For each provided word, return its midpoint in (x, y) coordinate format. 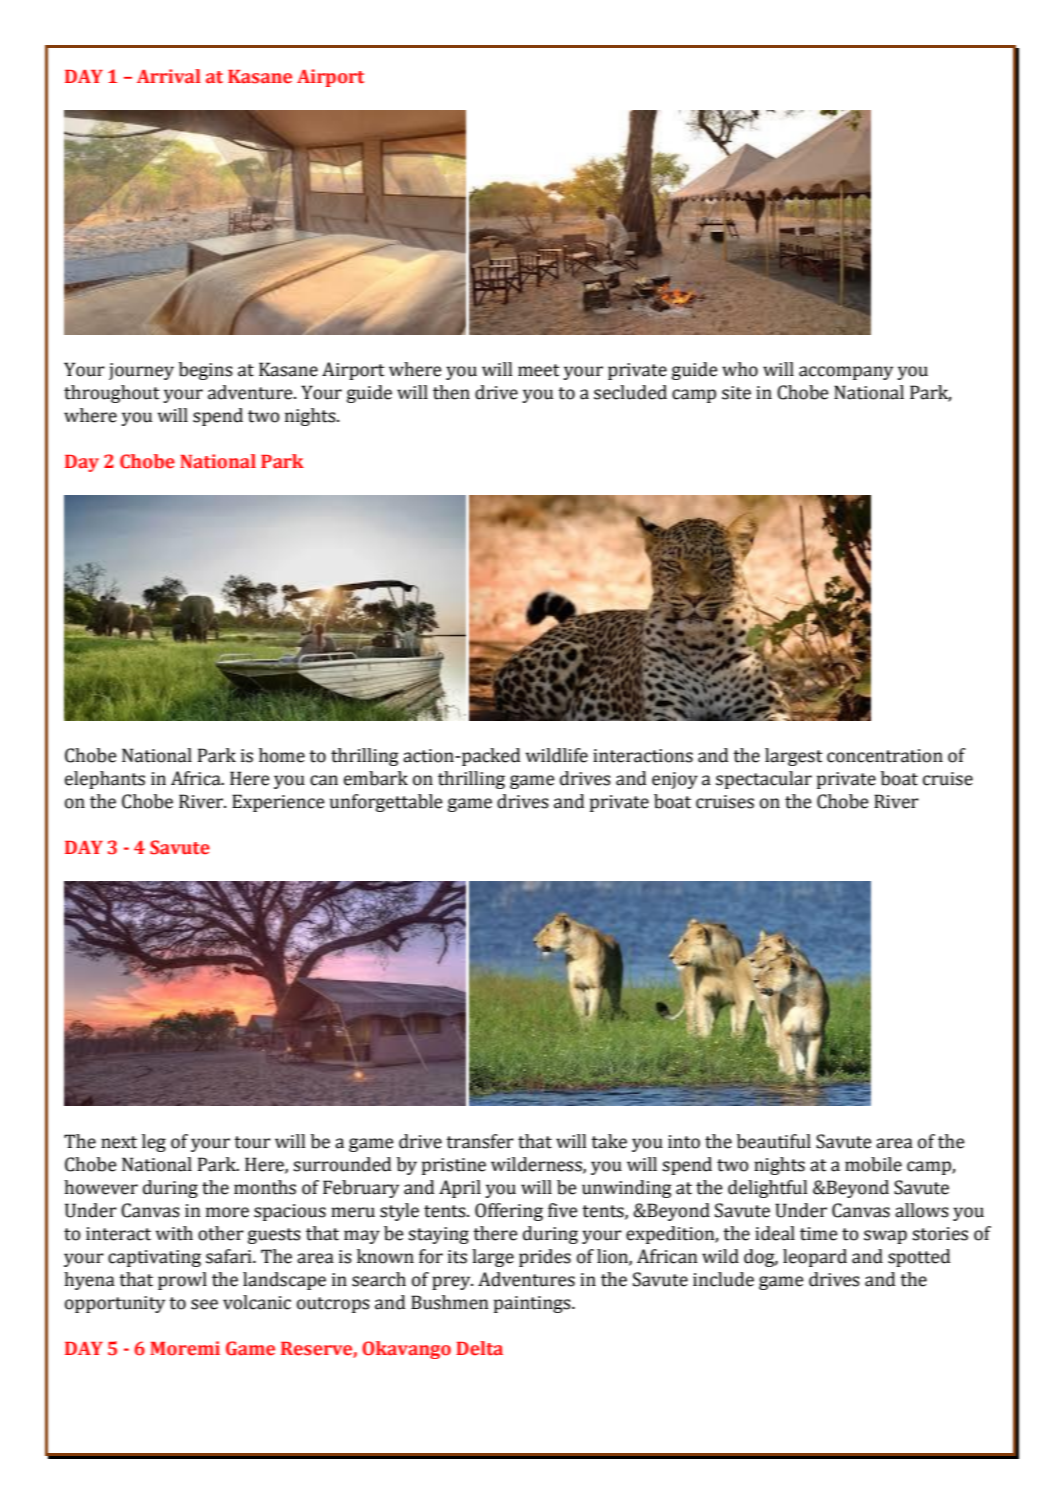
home (282, 755)
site (736, 393)
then (451, 392)
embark (376, 778)
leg (154, 1143)
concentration (885, 756)
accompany (846, 373)
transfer (480, 1141)
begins (206, 371)
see (204, 1304)
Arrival (169, 76)
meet (539, 370)
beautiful (774, 1141)
